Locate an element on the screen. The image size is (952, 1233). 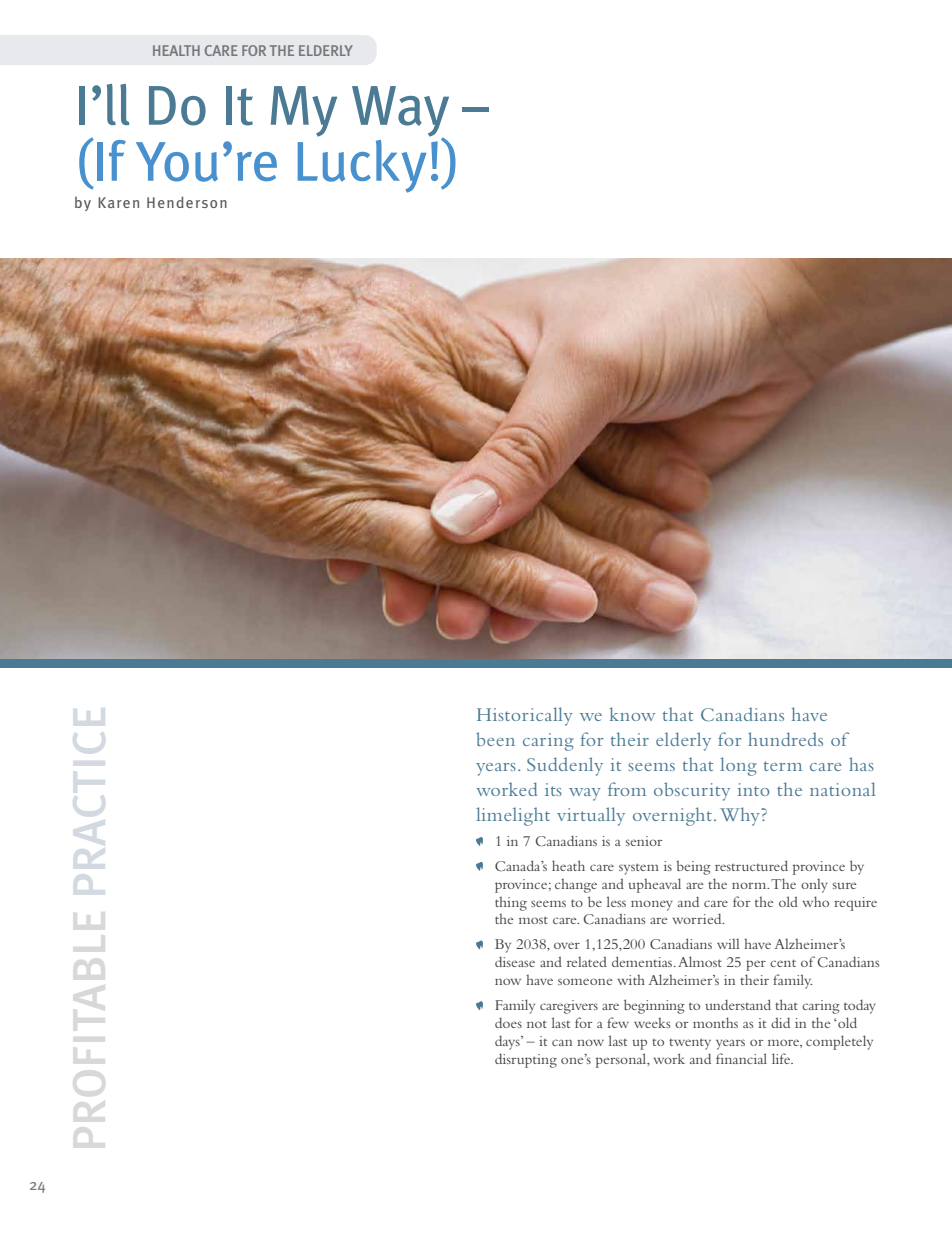
Health is located at coordinates (176, 50).
